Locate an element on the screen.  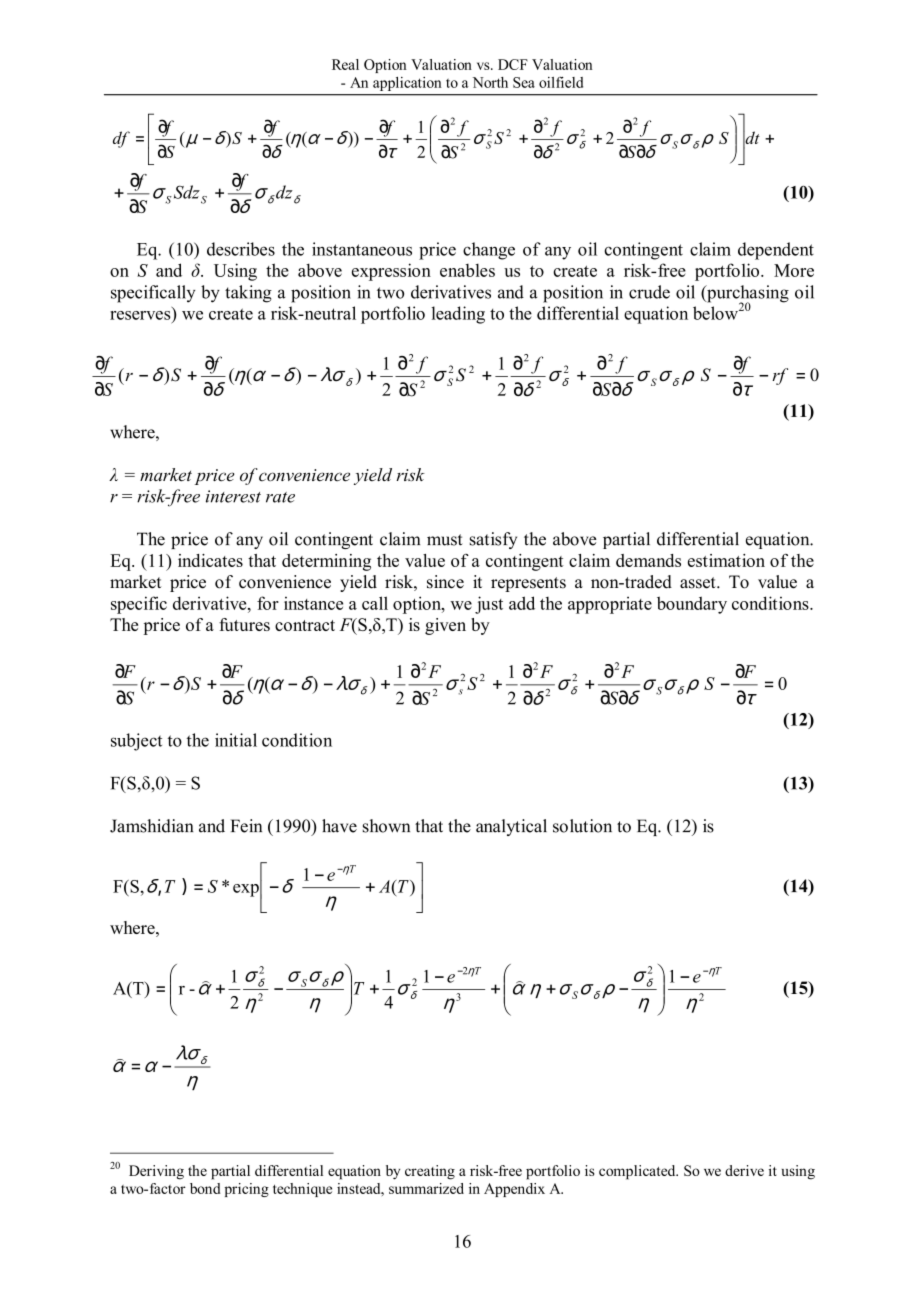
North is located at coordinates (490, 82).
